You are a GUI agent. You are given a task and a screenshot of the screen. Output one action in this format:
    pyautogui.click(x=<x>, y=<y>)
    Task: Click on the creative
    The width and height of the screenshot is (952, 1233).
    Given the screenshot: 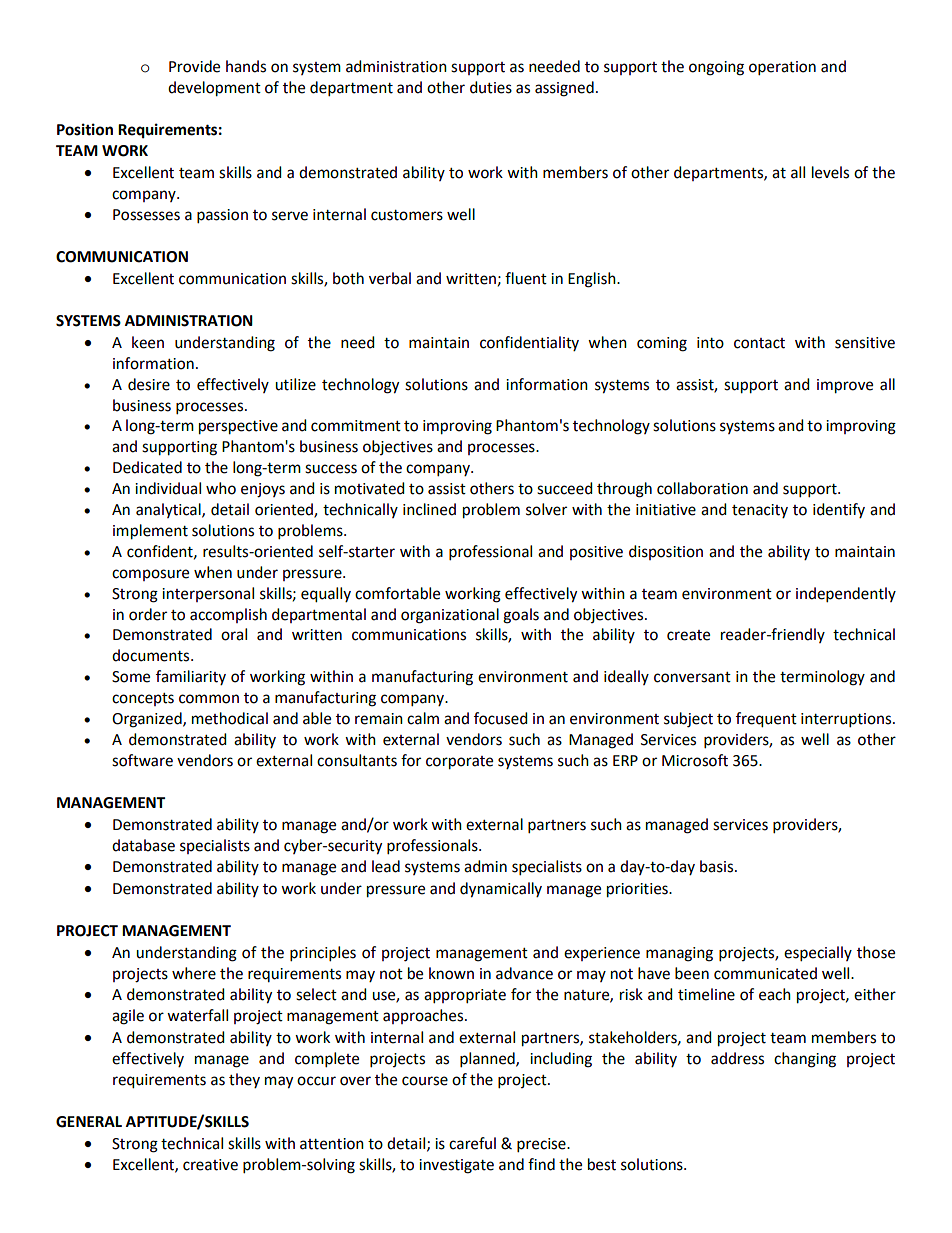 What is the action you would take?
    pyautogui.click(x=210, y=1165)
